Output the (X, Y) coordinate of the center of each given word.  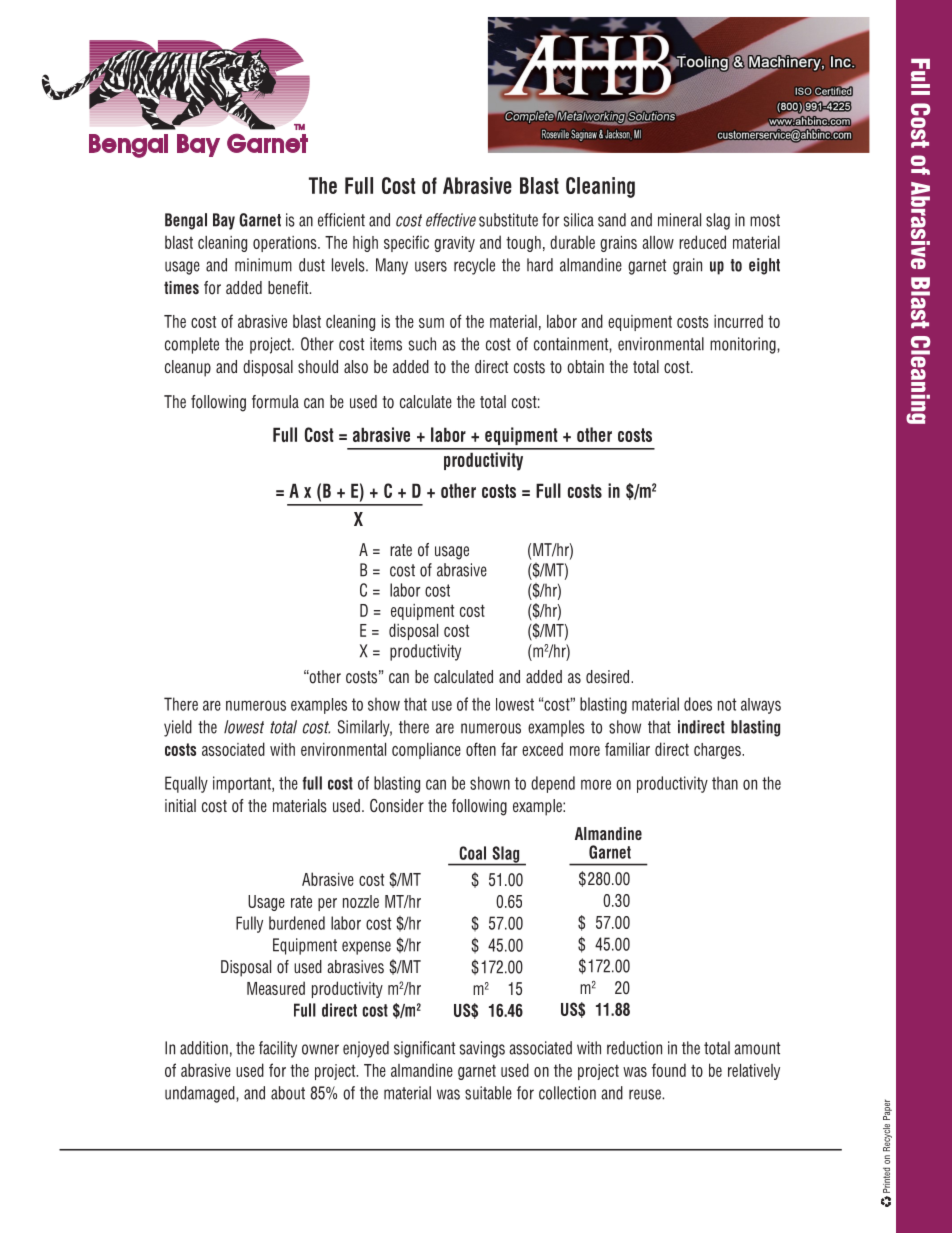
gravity (454, 244)
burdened (297, 923)
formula (275, 402)
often (481, 749)
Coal (473, 853)
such (422, 344)
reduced (702, 242)
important (243, 784)
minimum (263, 265)
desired (609, 677)
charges (718, 751)
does (698, 704)
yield (178, 728)
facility (278, 1049)
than (725, 783)
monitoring (744, 345)
